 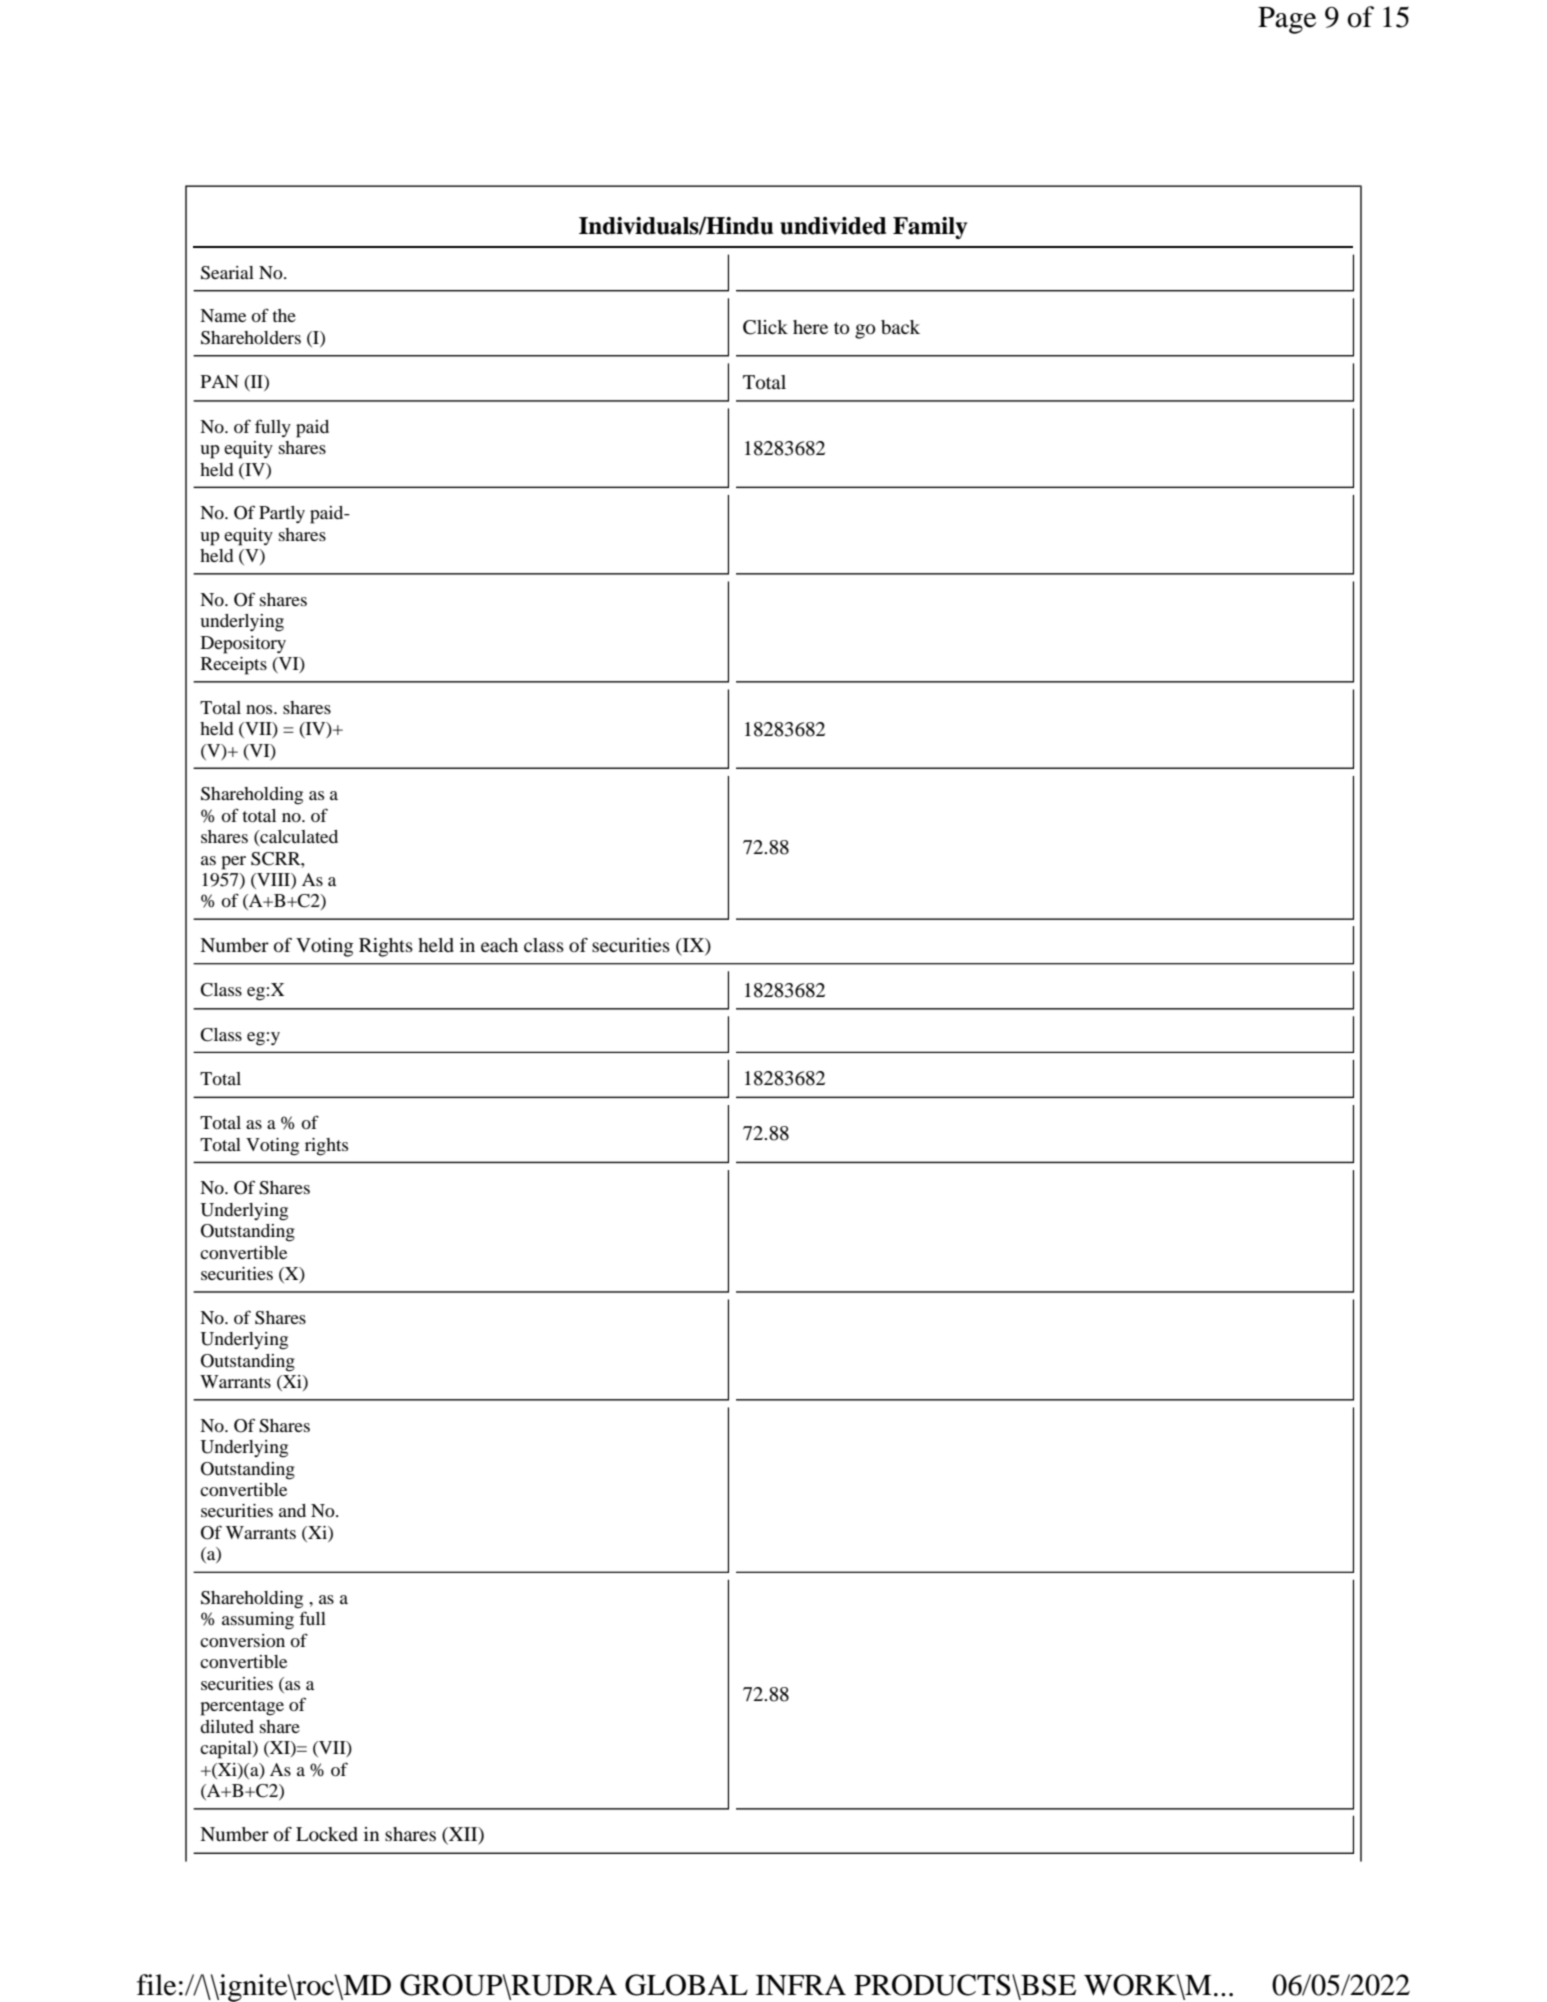 I want to click on Locked, so click(x=327, y=1834).
